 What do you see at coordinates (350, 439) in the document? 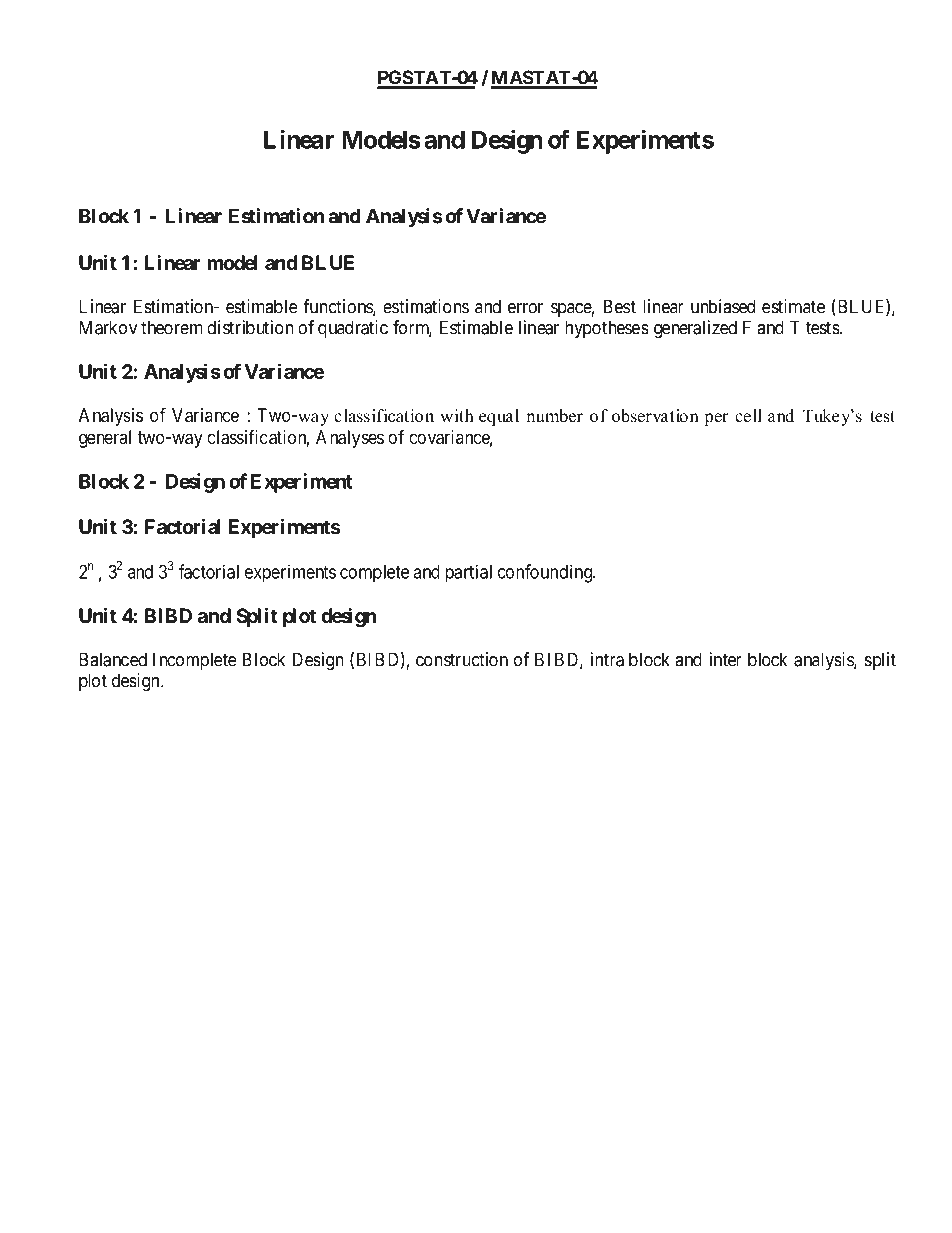
I see `Analyses` at bounding box center [350, 439].
